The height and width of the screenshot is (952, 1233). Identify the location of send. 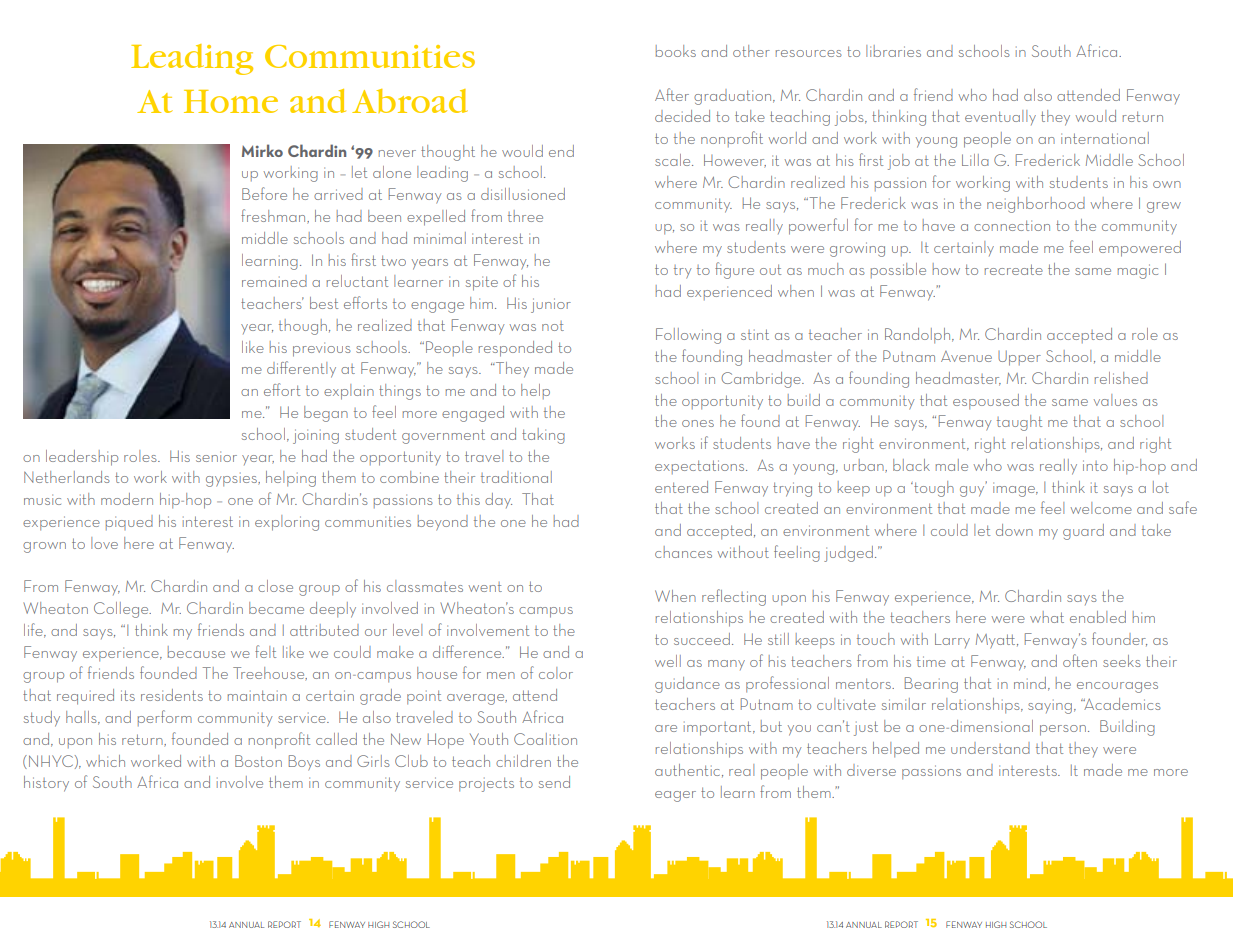
(554, 782).
